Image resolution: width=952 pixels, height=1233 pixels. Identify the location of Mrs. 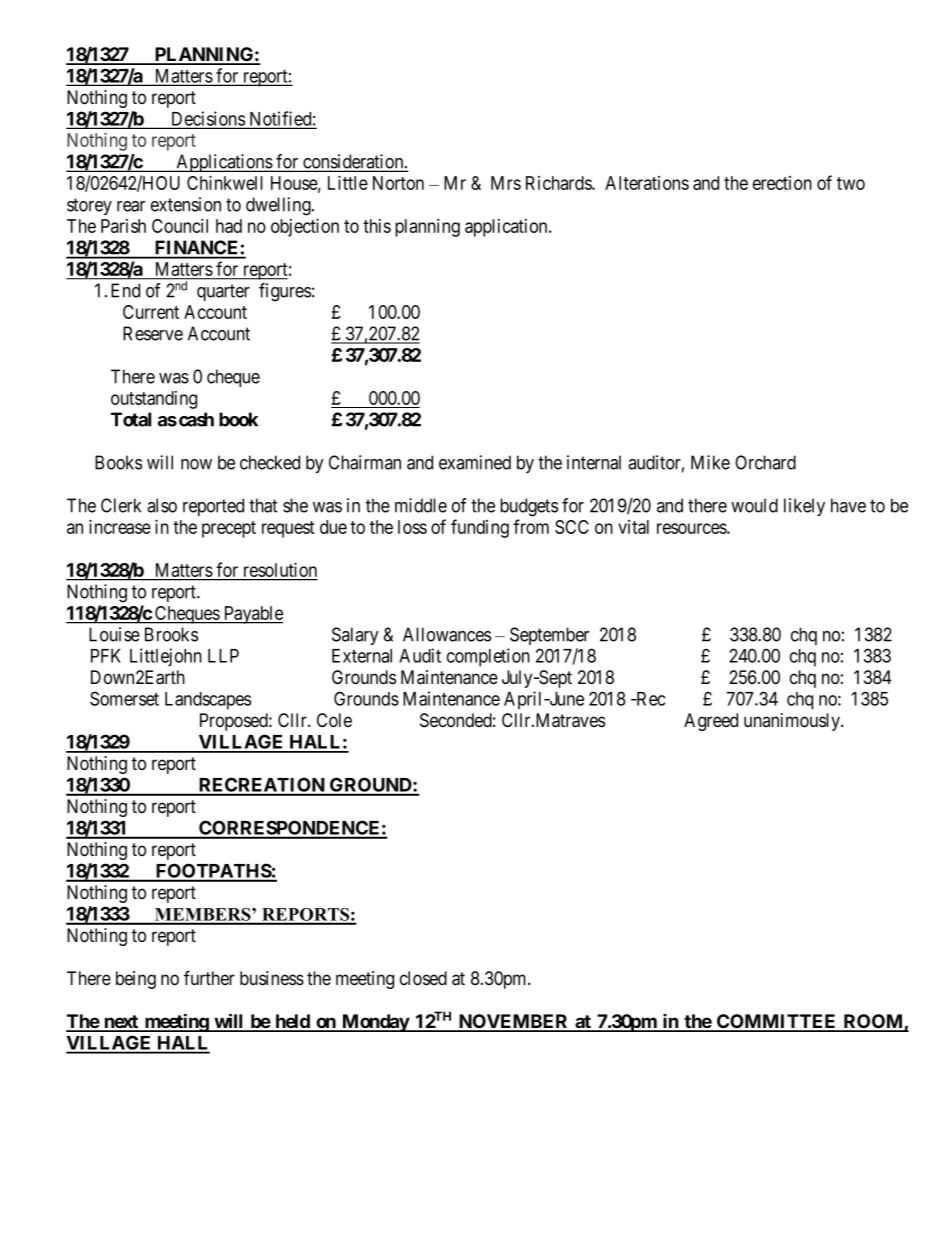
(506, 183).
